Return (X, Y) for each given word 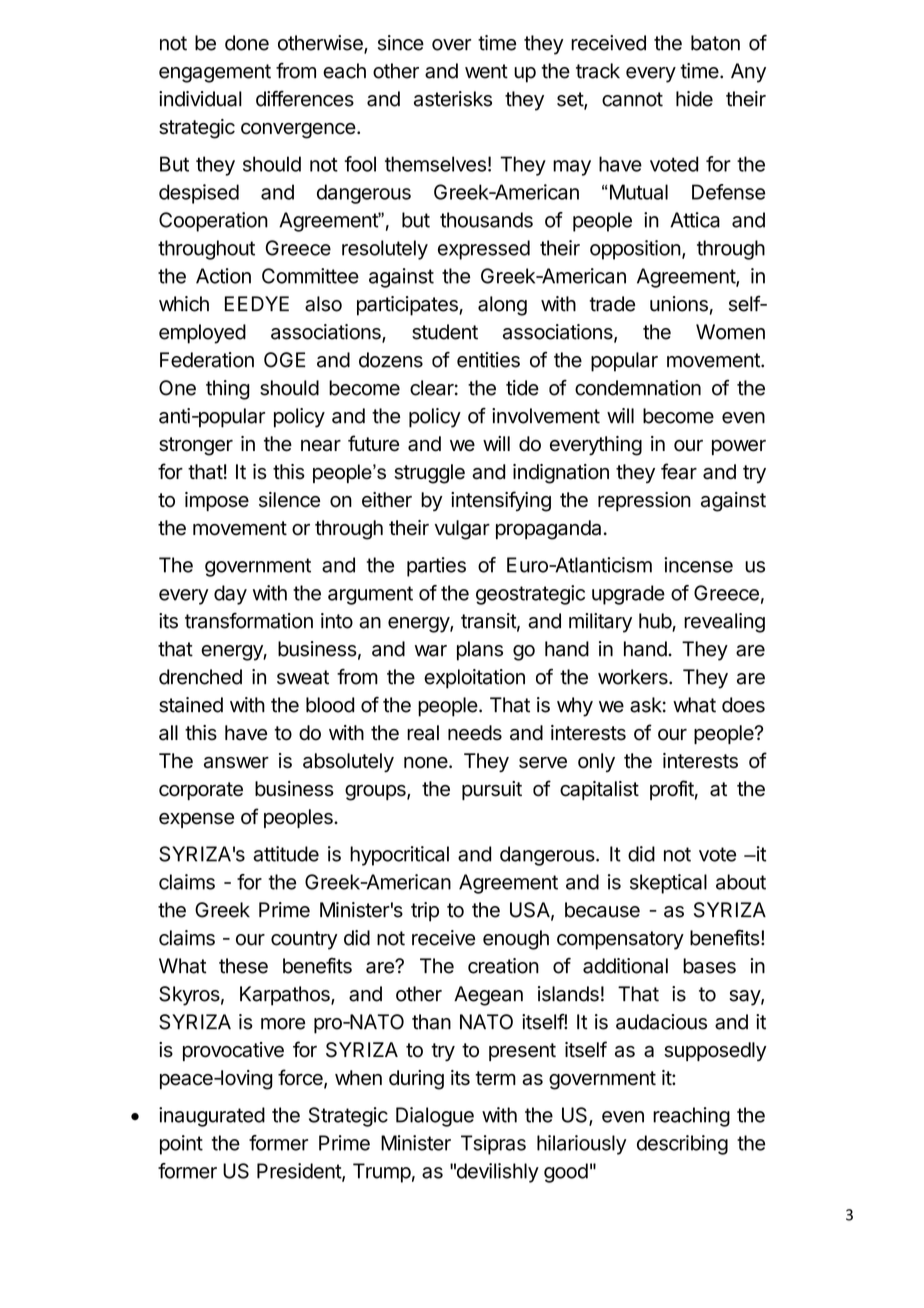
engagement (215, 73)
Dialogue (435, 1117)
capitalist (599, 790)
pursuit (492, 790)
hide (694, 99)
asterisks (453, 99)
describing (682, 1145)
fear (679, 471)
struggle (429, 474)
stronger (196, 446)
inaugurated (212, 1117)
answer (236, 763)
